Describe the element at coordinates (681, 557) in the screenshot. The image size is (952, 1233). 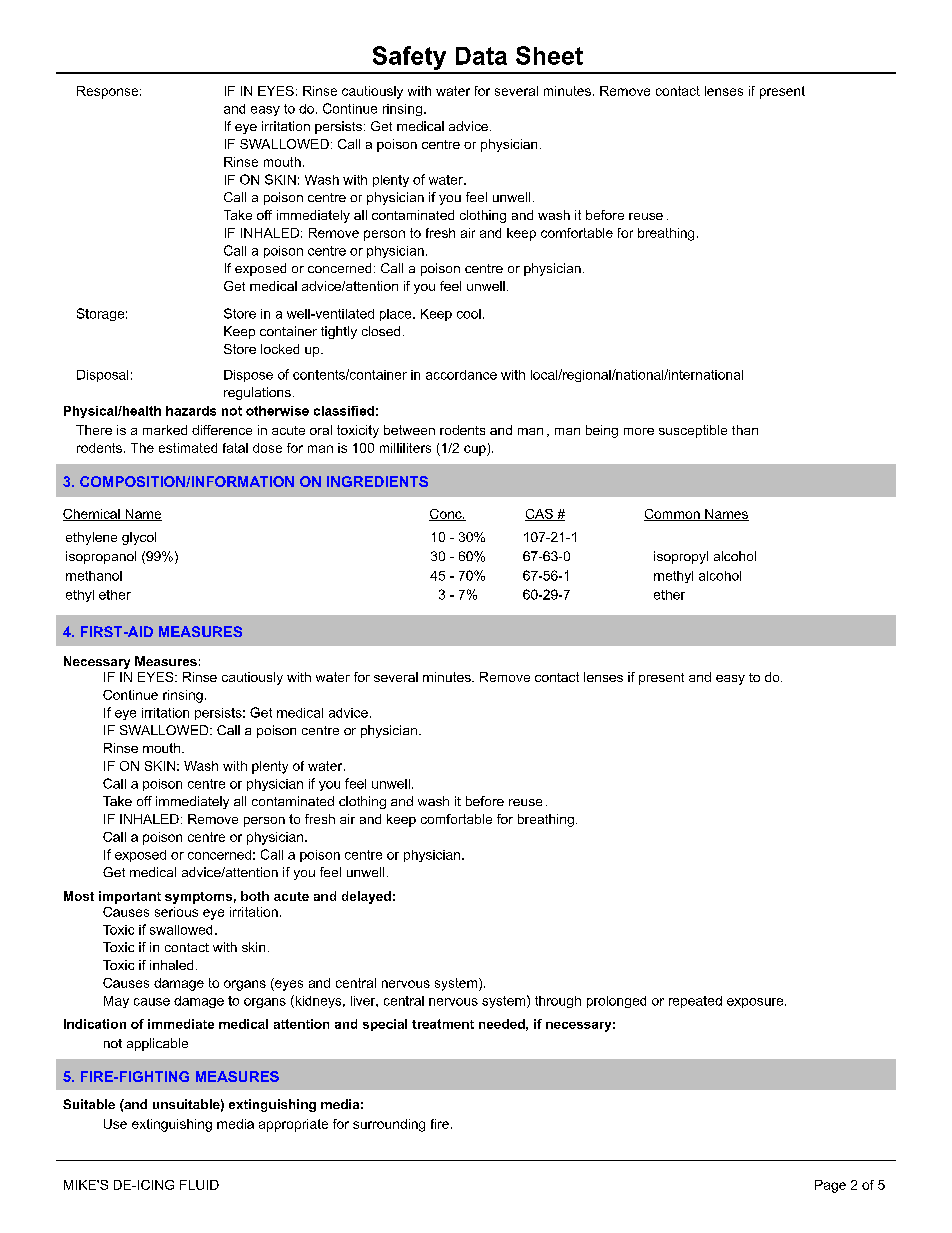
I see `isopropyl` at that location.
